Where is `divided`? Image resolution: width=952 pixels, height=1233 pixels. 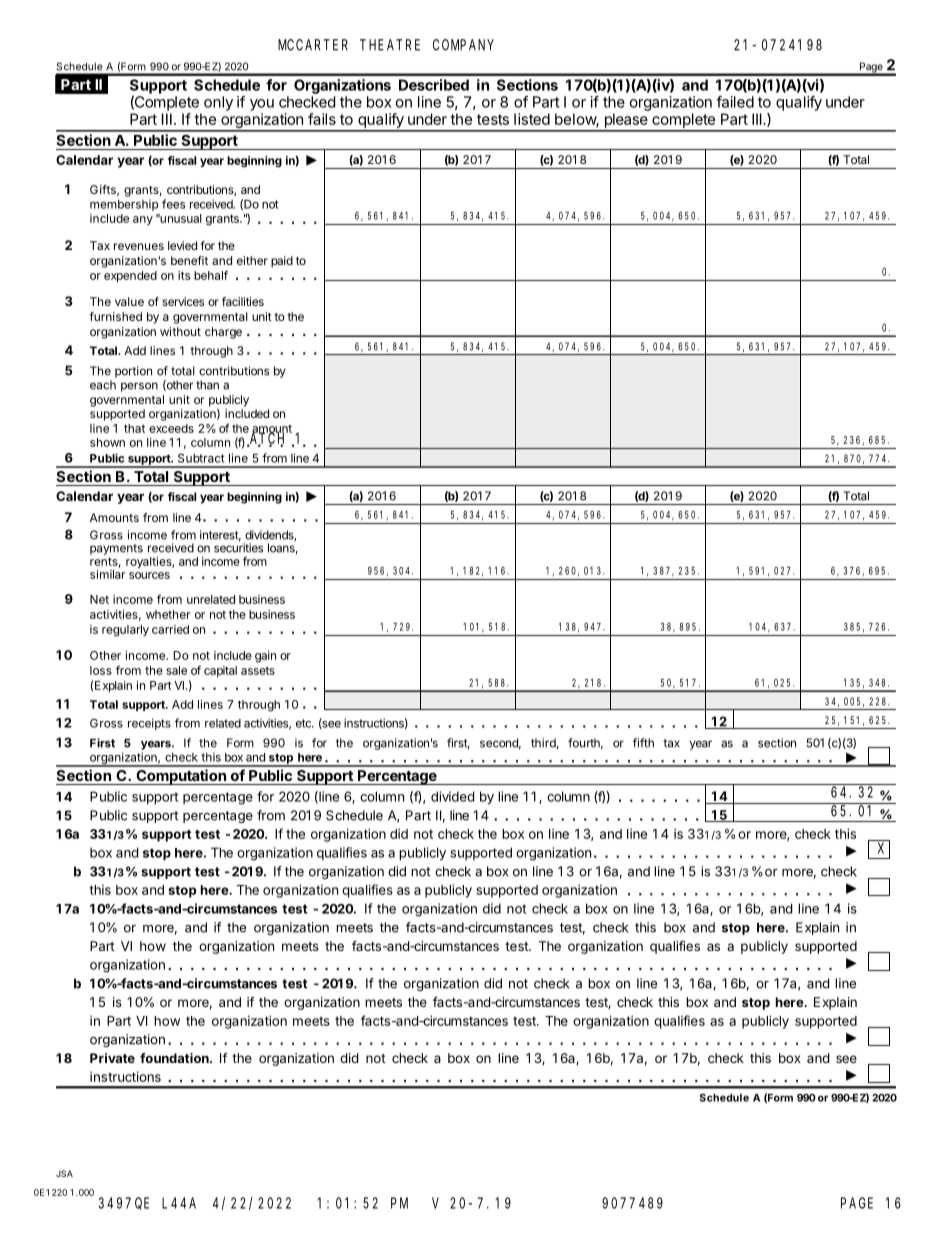 divided is located at coordinates (452, 796).
